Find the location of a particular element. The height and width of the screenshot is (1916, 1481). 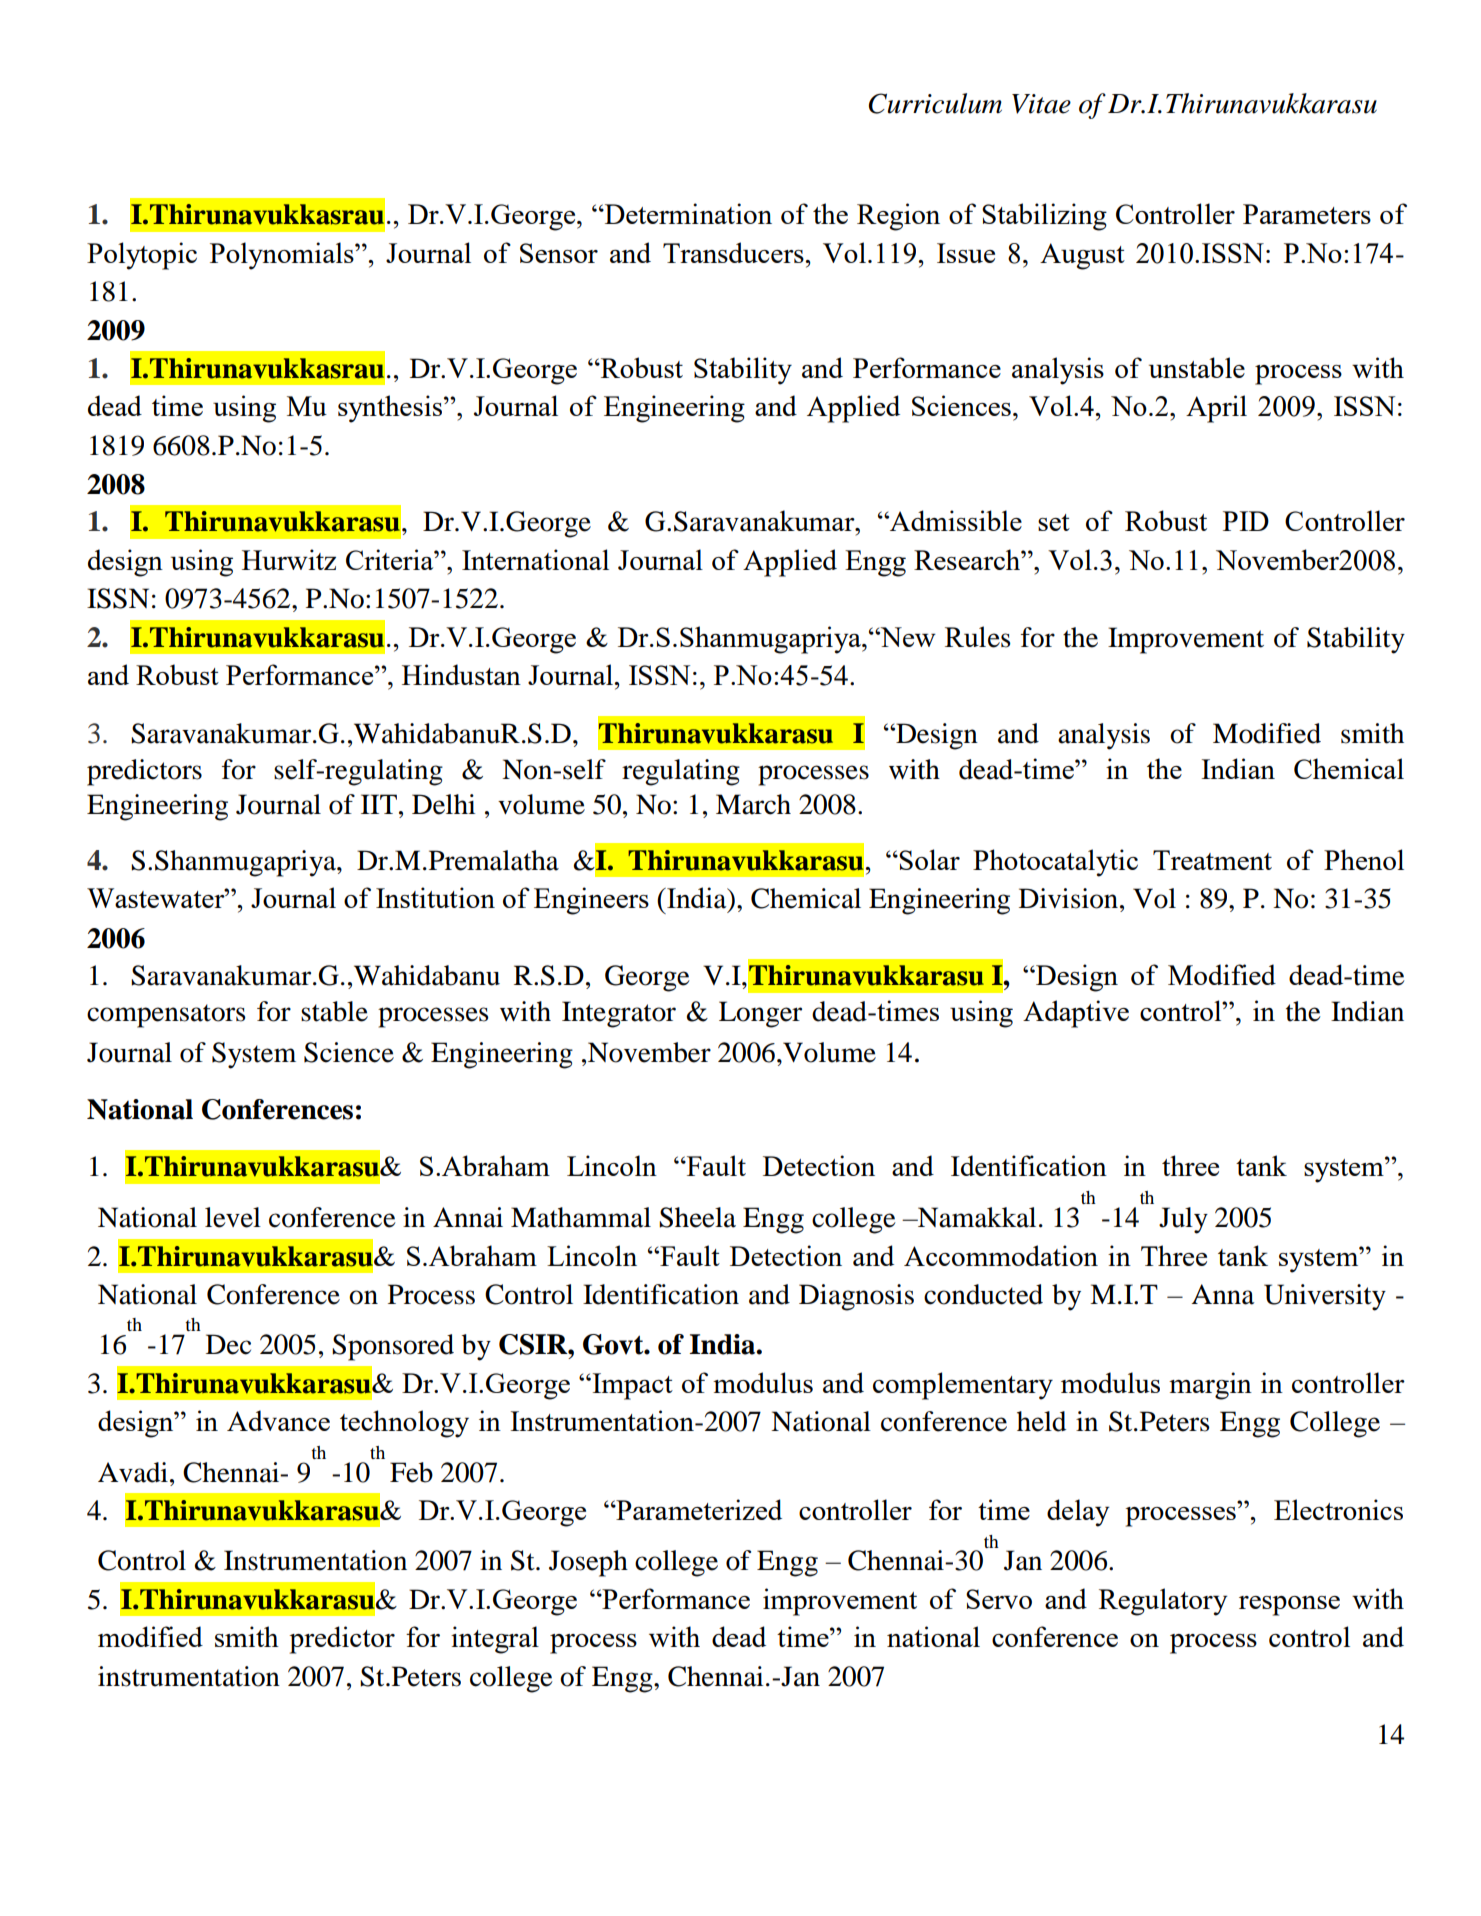

Joseph is located at coordinates (588, 1563).
